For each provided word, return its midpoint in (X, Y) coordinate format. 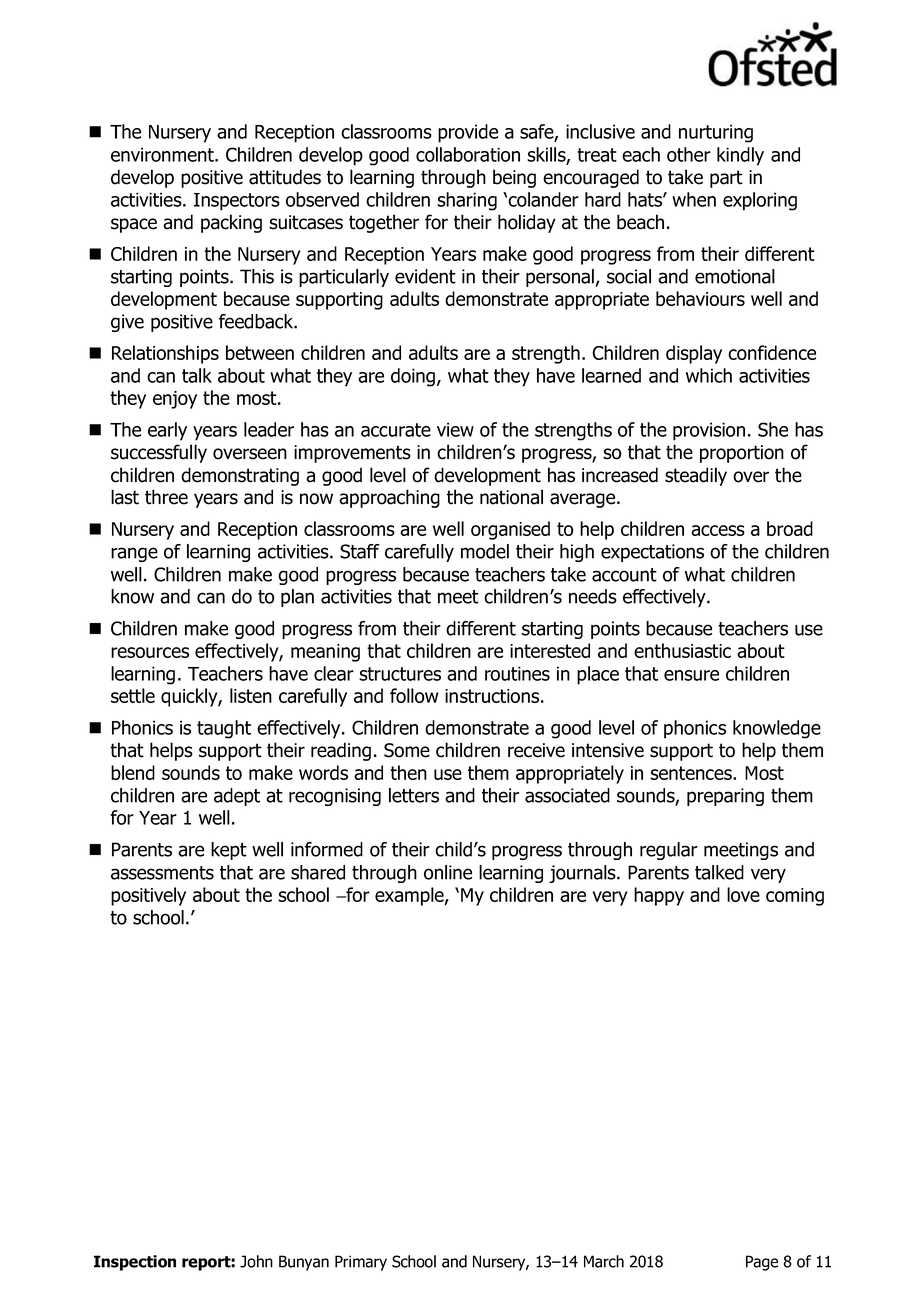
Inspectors (237, 202)
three (166, 497)
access (718, 530)
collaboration (468, 154)
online (448, 872)
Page (762, 1263)
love (743, 894)
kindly (740, 156)
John (256, 1261)
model (485, 551)
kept (229, 851)
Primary (361, 1263)
